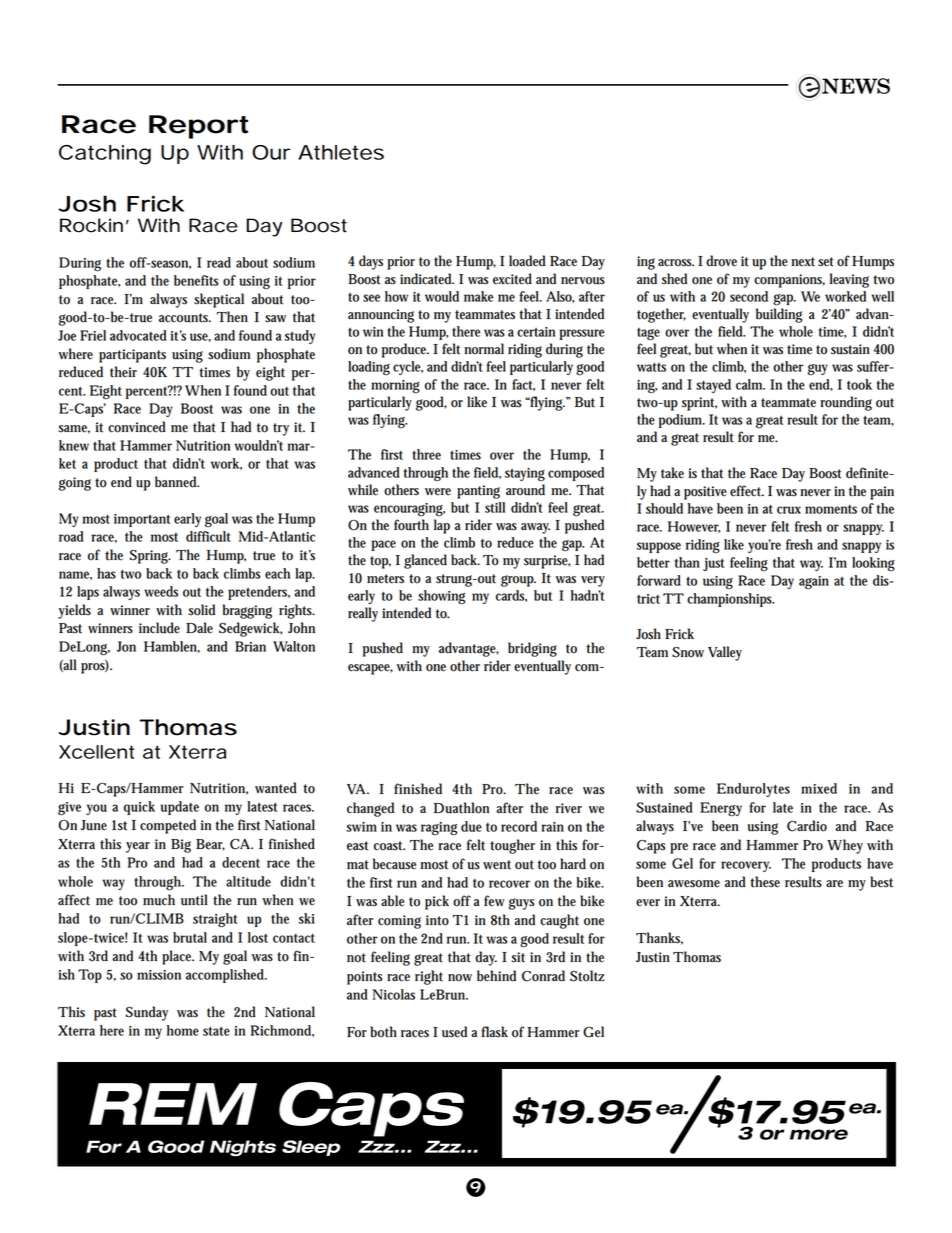 The width and height of the screenshot is (952, 1233). Describe the element at coordinates (454, 1032) in the screenshot. I see `used` at that location.
